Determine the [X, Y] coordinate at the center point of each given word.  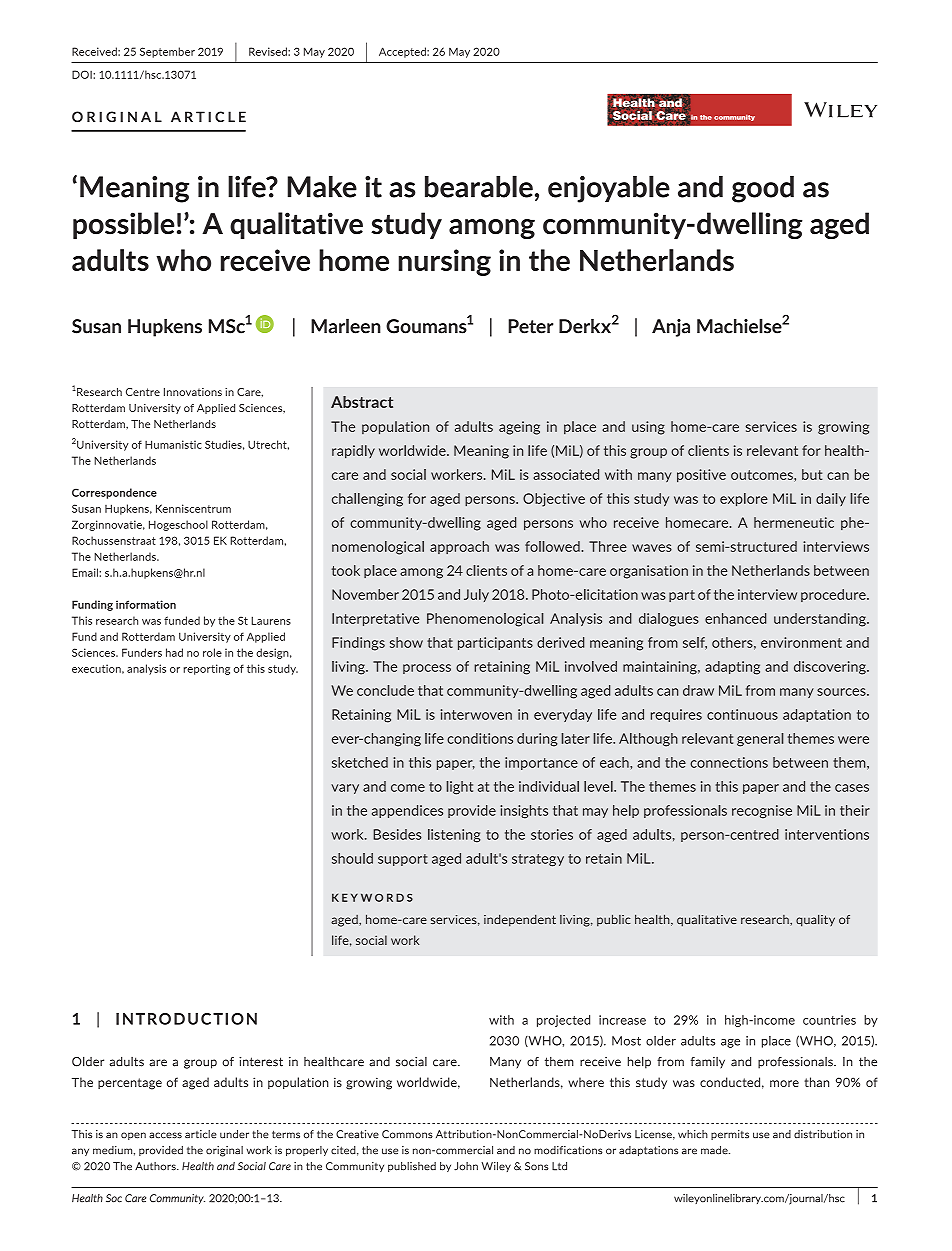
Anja [671, 328]
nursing [444, 262]
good [763, 189]
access [165, 1135]
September [167, 52]
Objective [554, 500]
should [352, 858]
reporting [206, 669]
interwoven [476, 714]
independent [520, 920]
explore [744, 500]
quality [815, 920]
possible [124, 225]
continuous [742, 714]
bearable [479, 186]
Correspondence [114, 493]
